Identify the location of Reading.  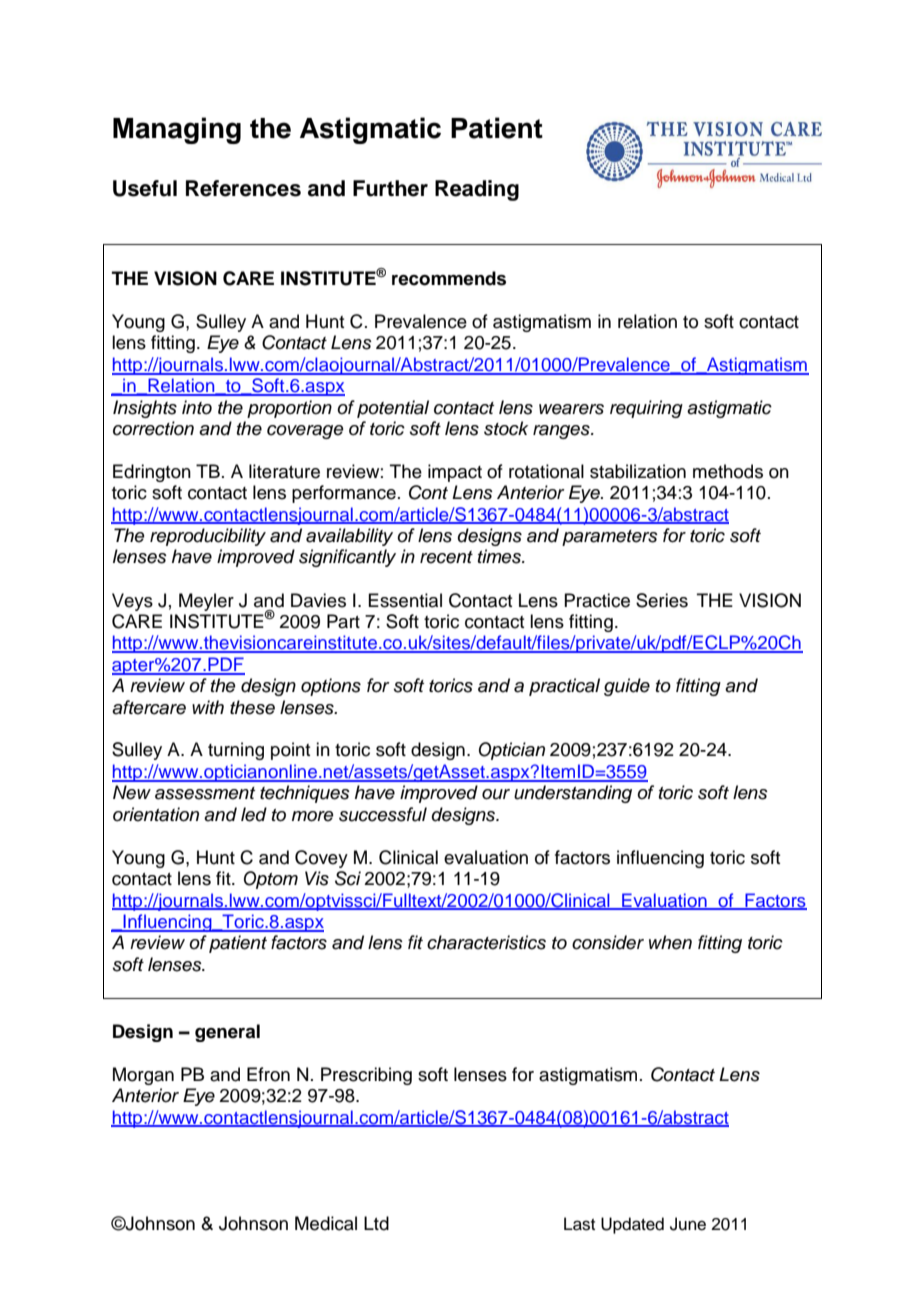
(477, 190).
